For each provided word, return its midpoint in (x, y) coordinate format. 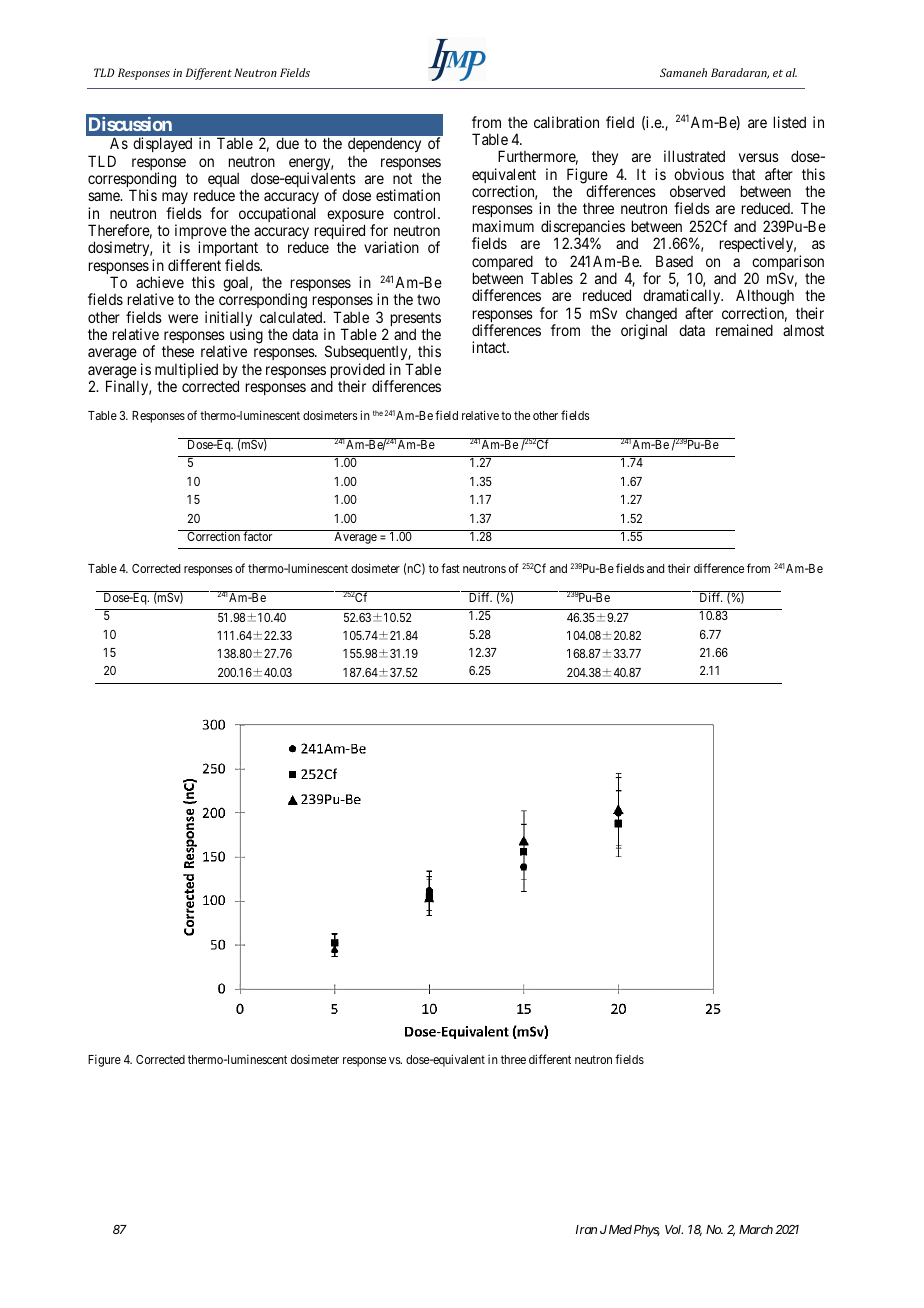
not (402, 178)
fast (450, 568)
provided (359, 372)
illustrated (694, 156)
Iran (586, 1229)
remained (744, 330)
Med (620, 1229)
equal (223, 180)
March (756, 1229)
